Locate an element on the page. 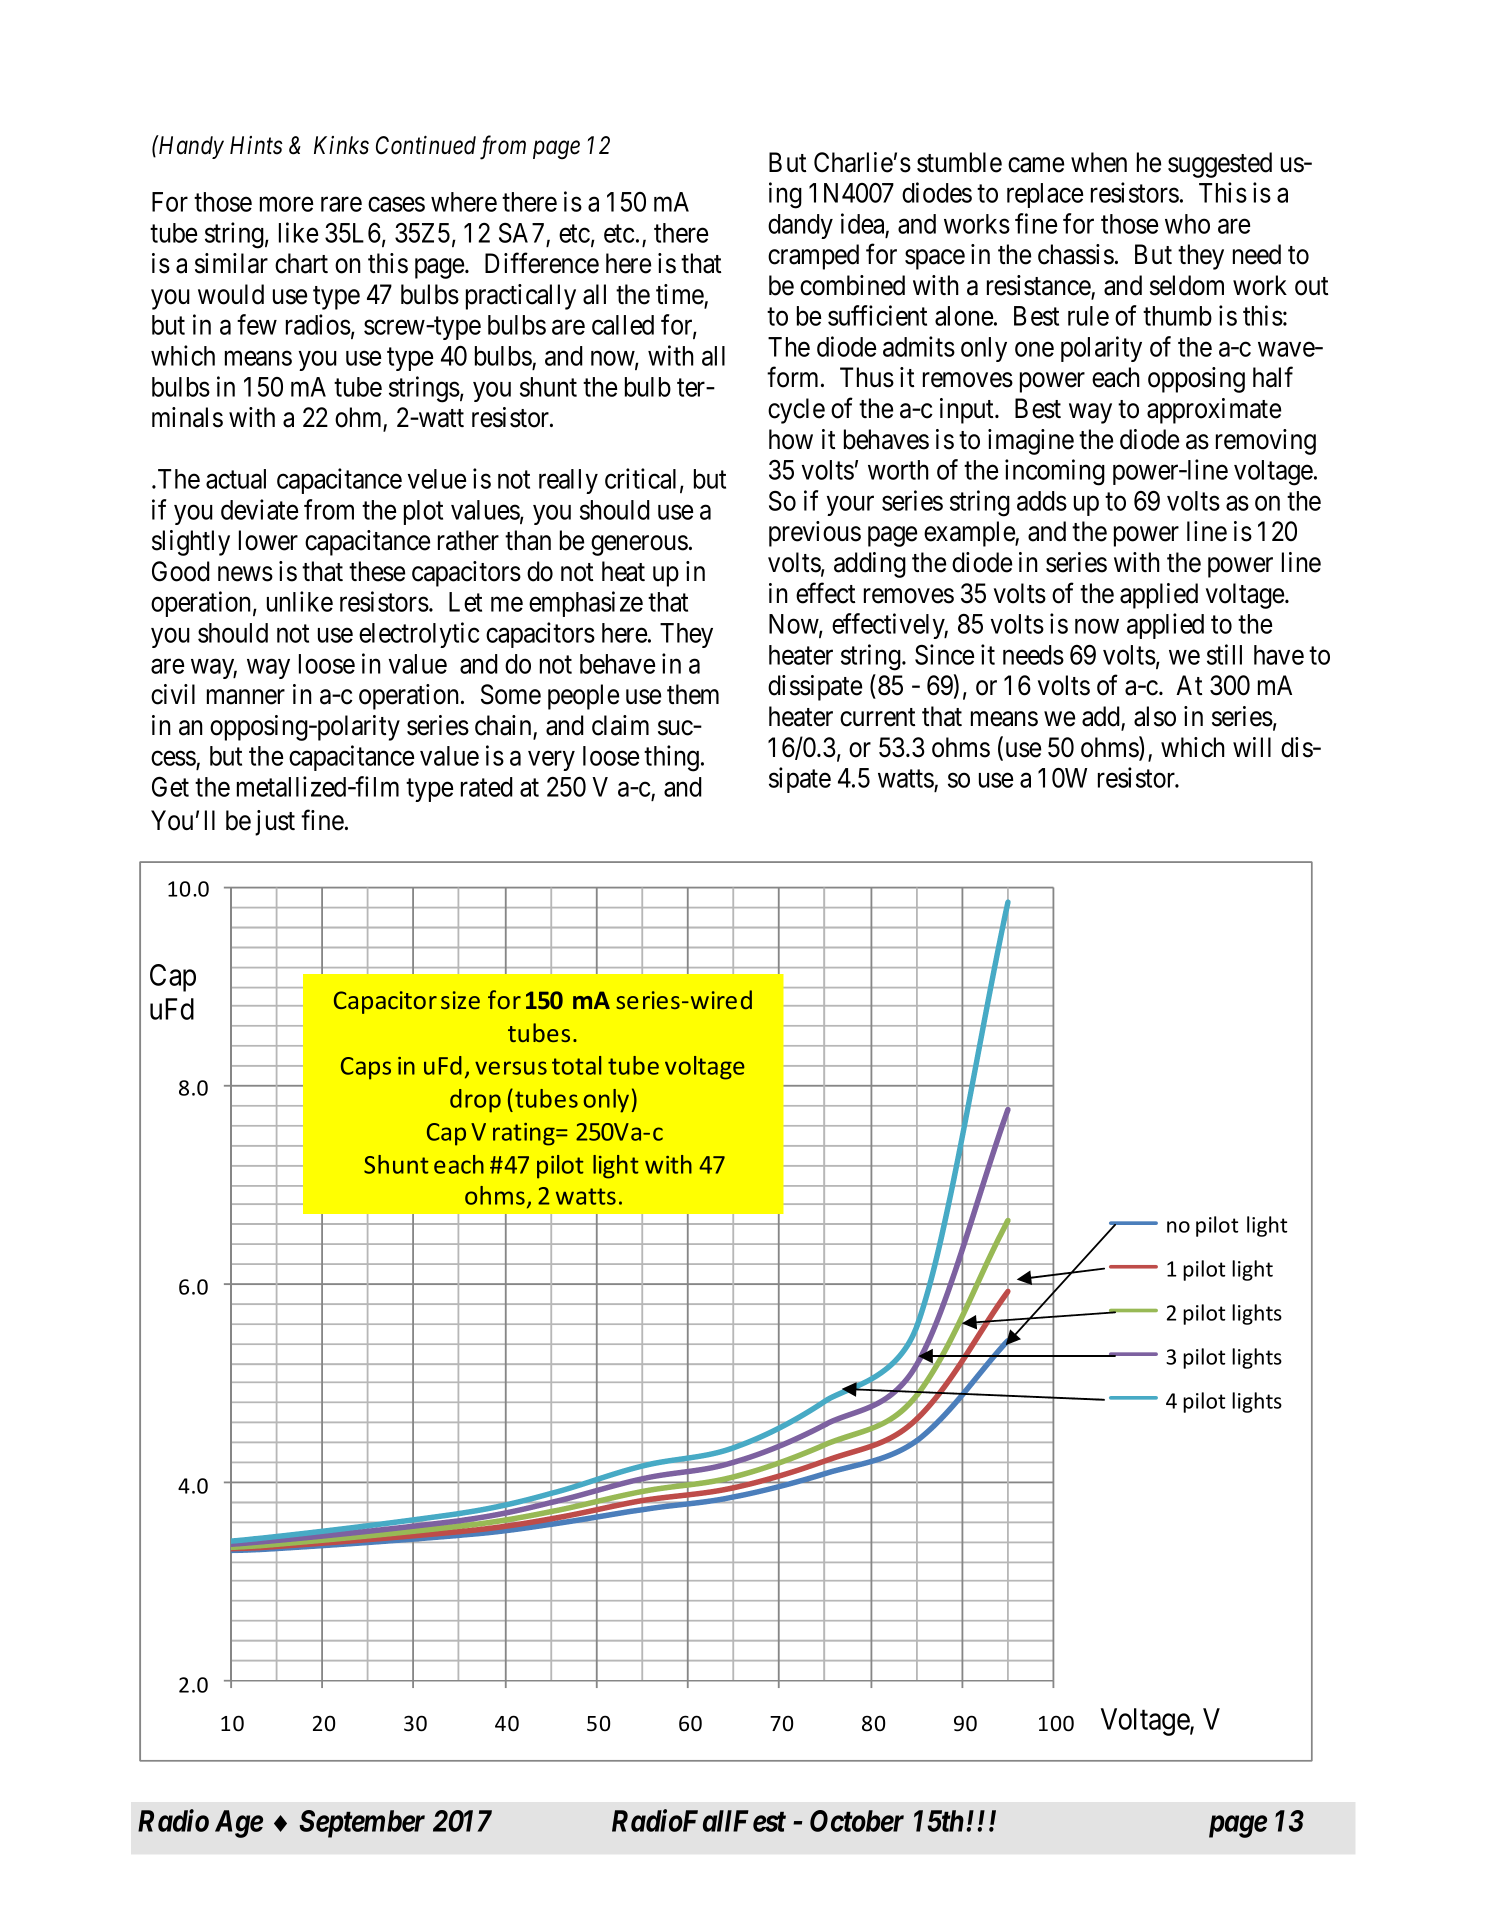  news is located at coordinates (245, 574).
